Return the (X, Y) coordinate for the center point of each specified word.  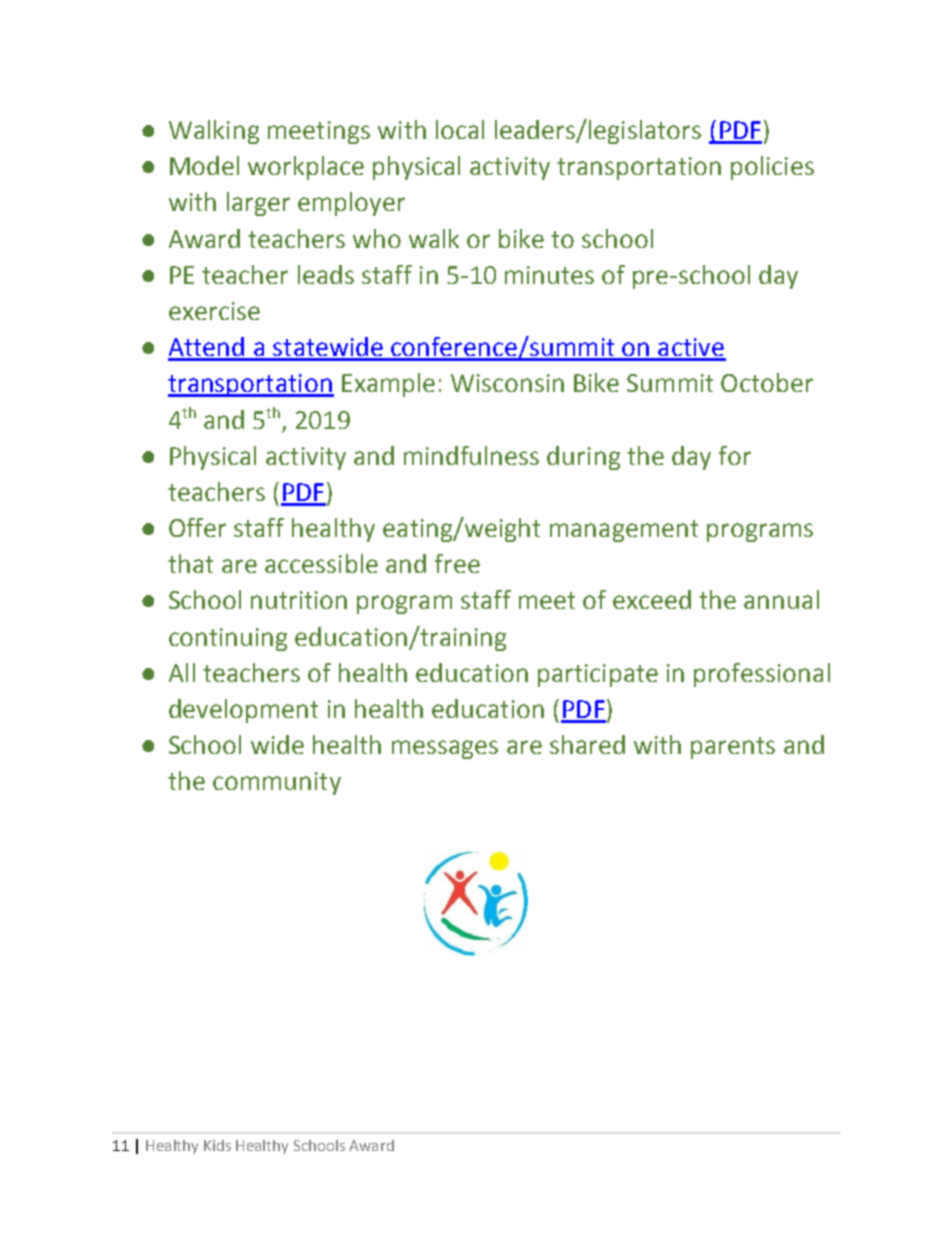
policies (772, 168)
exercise (214, 311)
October (767, 382)
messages (445, 749)
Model (204, 165)
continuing (228, 639)
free (457, 563)
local (460, 129)
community (277, 783)
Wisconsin (507, 383)
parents (733, 748)
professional (762, 675)
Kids (217, 1145)
